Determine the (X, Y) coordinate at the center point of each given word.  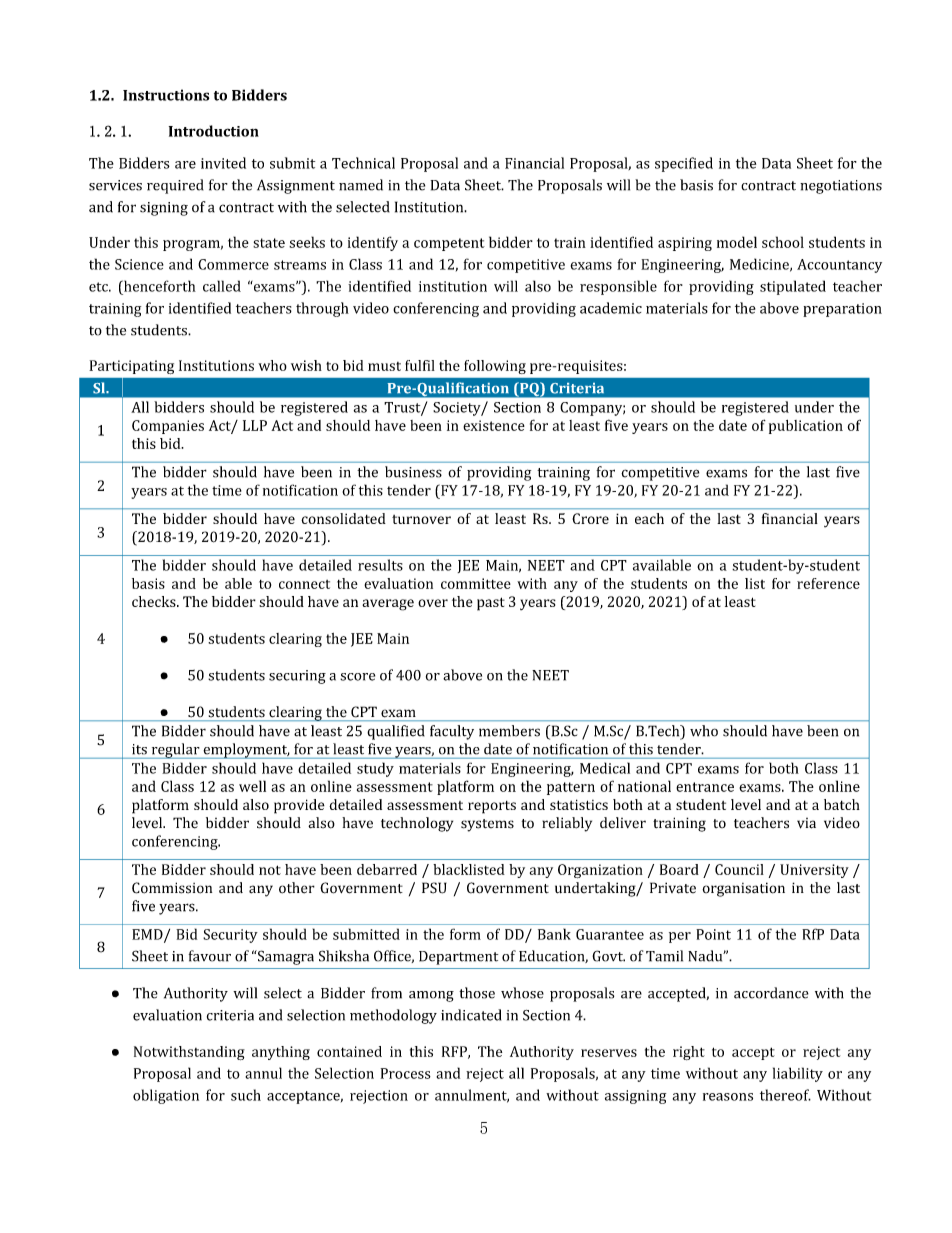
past (491, 604)
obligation (166, 1096)
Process (406, 1073)
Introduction (214, 131)
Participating (131, 367)
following (495, 367)
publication (806, 427)
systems (487, 825)
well (252, 786)
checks (155, 601)
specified (684, 164)
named (361, 185)
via (806, 823)
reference (828, 583)
